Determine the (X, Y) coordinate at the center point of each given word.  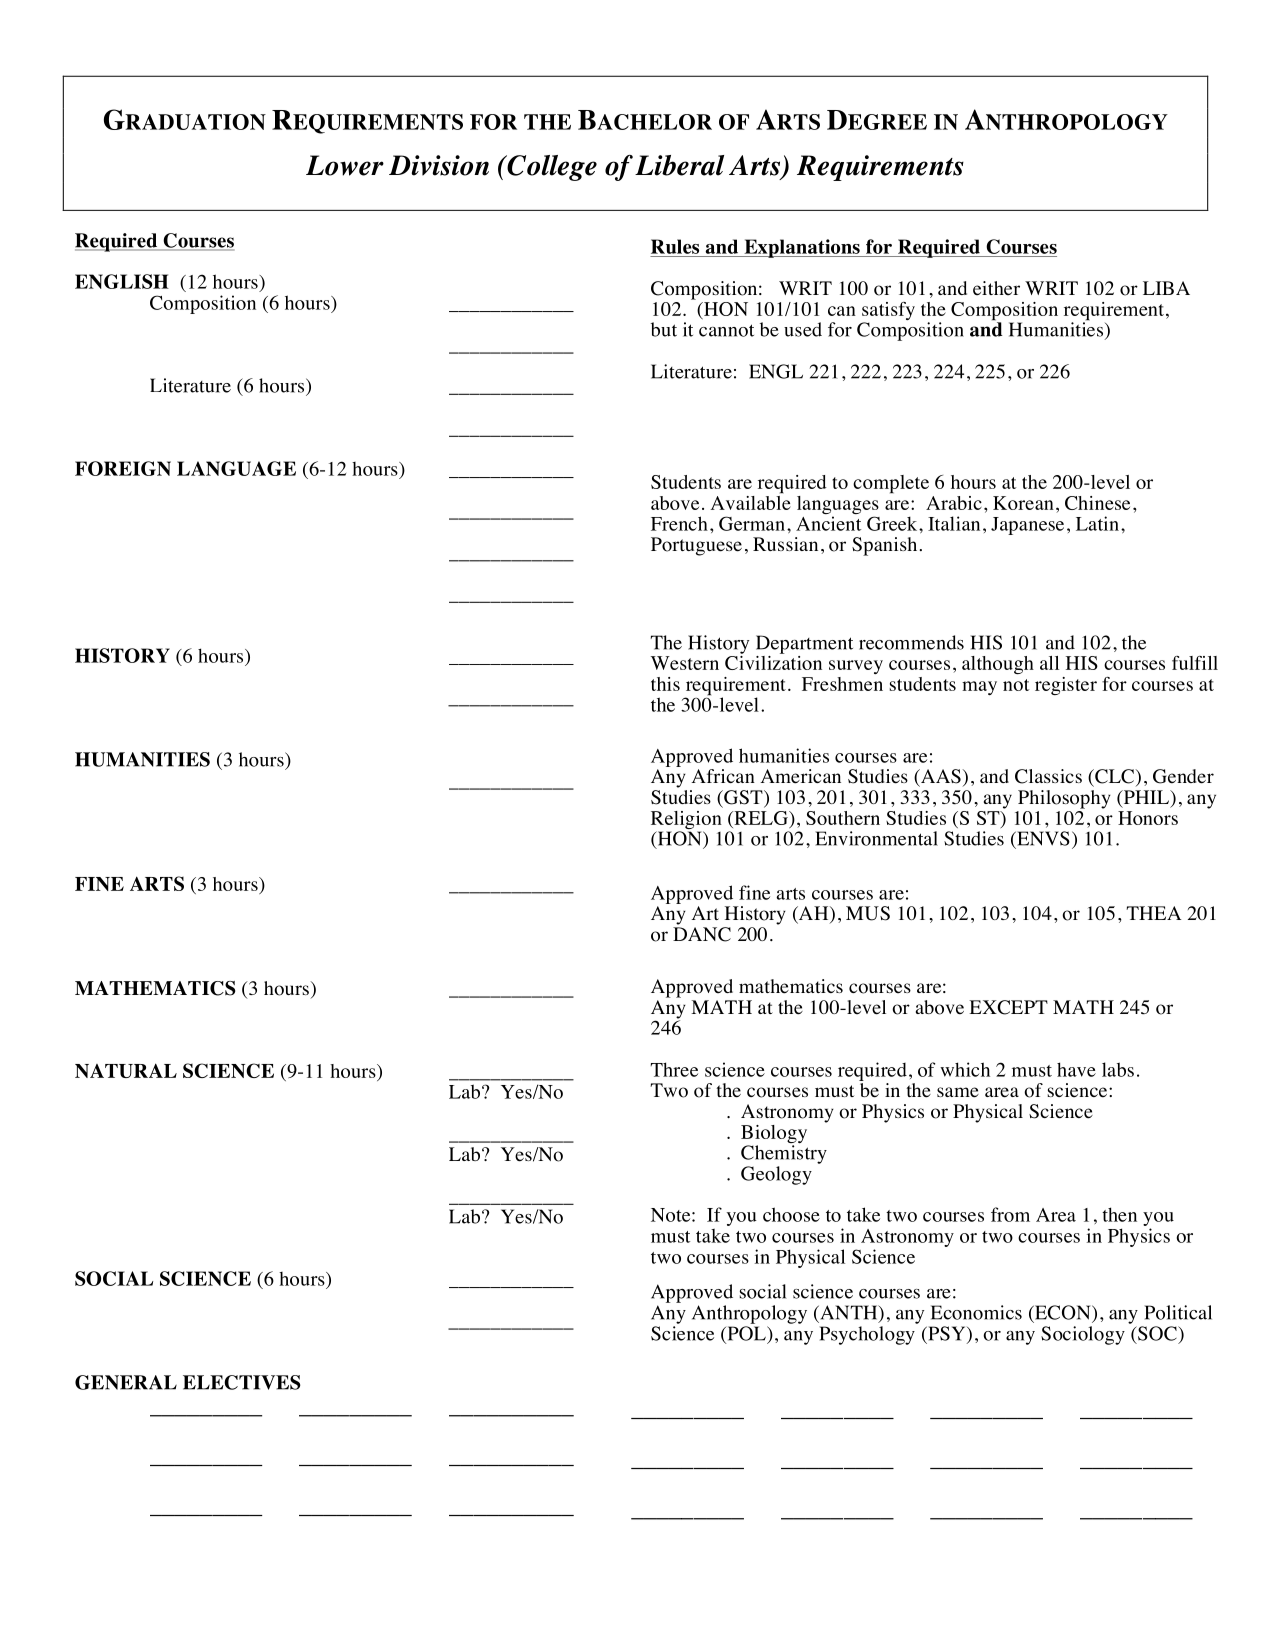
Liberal (679, 165)
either (996, 288)
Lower (345, 165)
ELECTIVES (242, 1382)
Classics (1048, 776)
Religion (686, 821)
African (723, 776)
